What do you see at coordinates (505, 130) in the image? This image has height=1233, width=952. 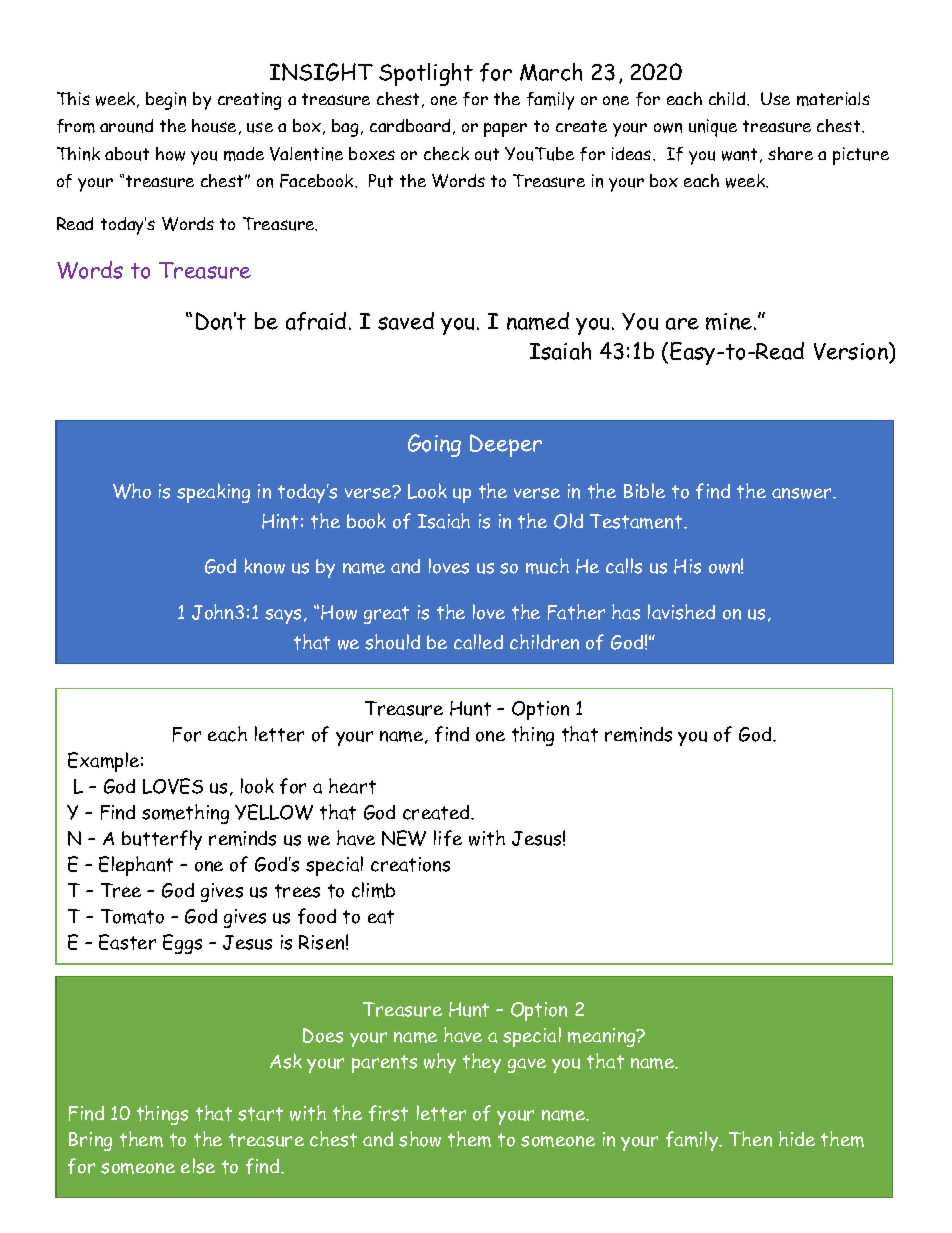 I see `paper` at bounding box center [505, 130].
